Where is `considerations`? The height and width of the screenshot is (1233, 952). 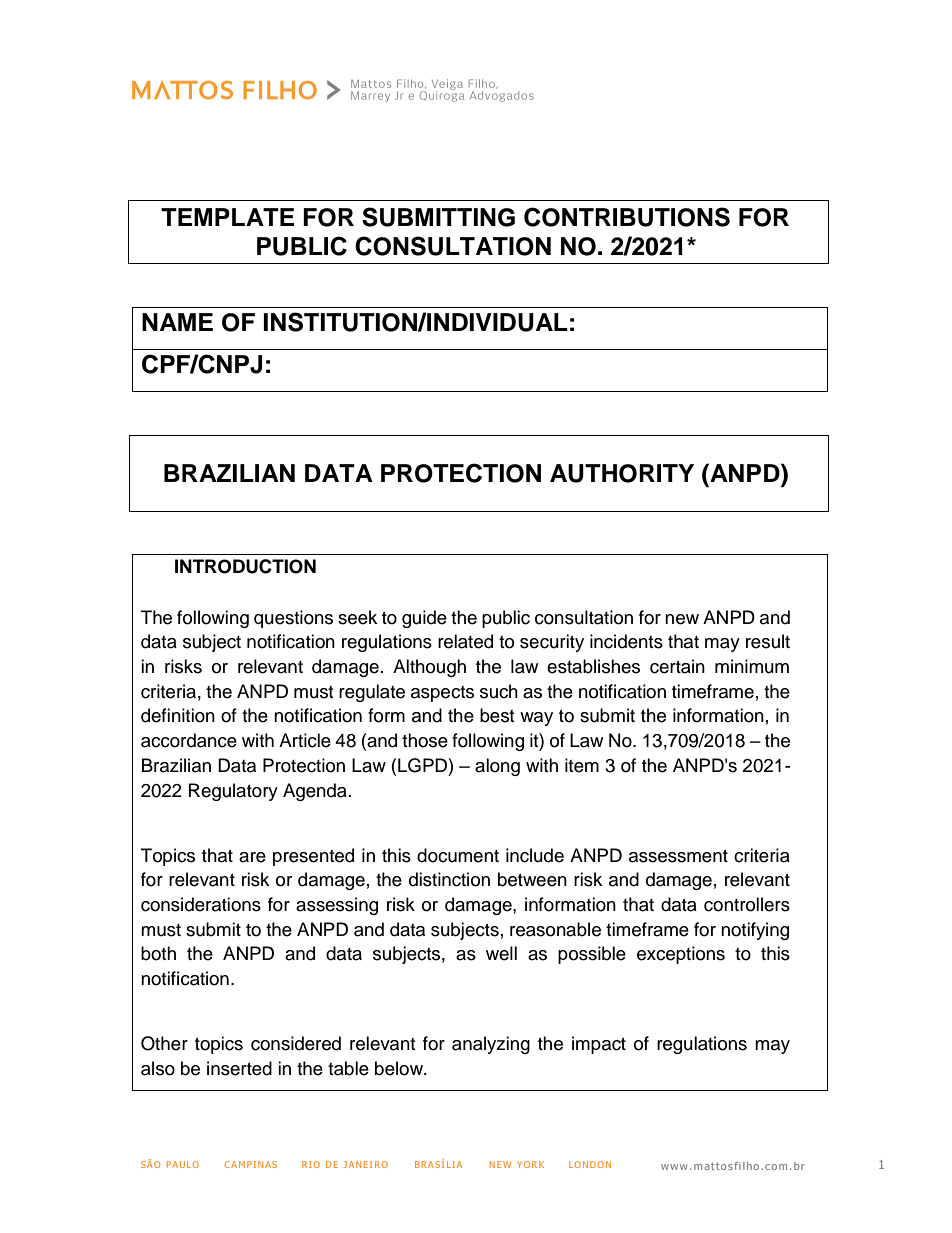
considerations is located at coordinates (201, 904).
